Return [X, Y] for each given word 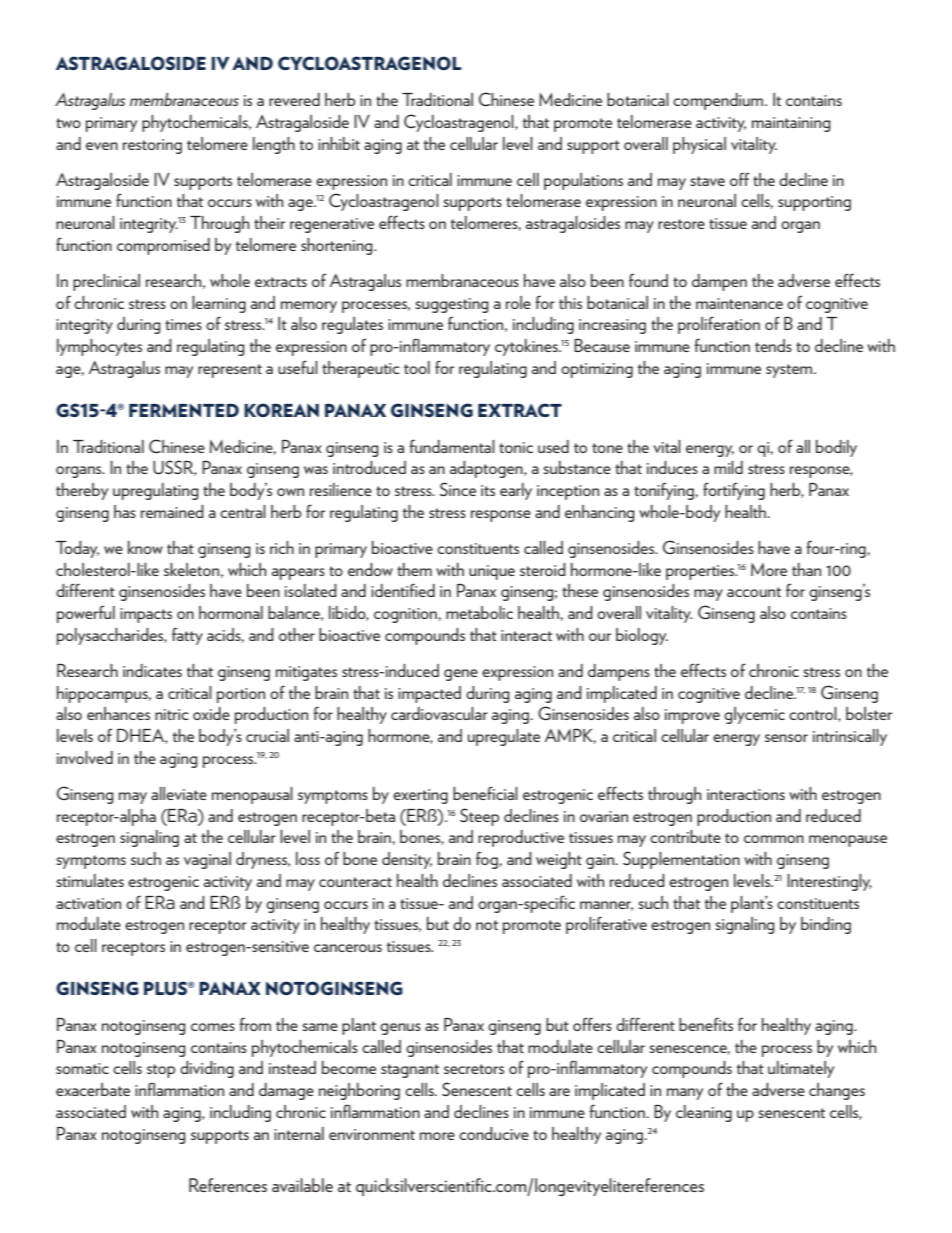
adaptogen [487, 469]
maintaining [791, 124]
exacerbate [93, 1089]
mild [728, 467]
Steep [479, 817]
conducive [494, 1133]
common [774, 839]
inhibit [339, 143]
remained [172, 511]
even [102, 146]
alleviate [179, 793]
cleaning [704, 1113]
